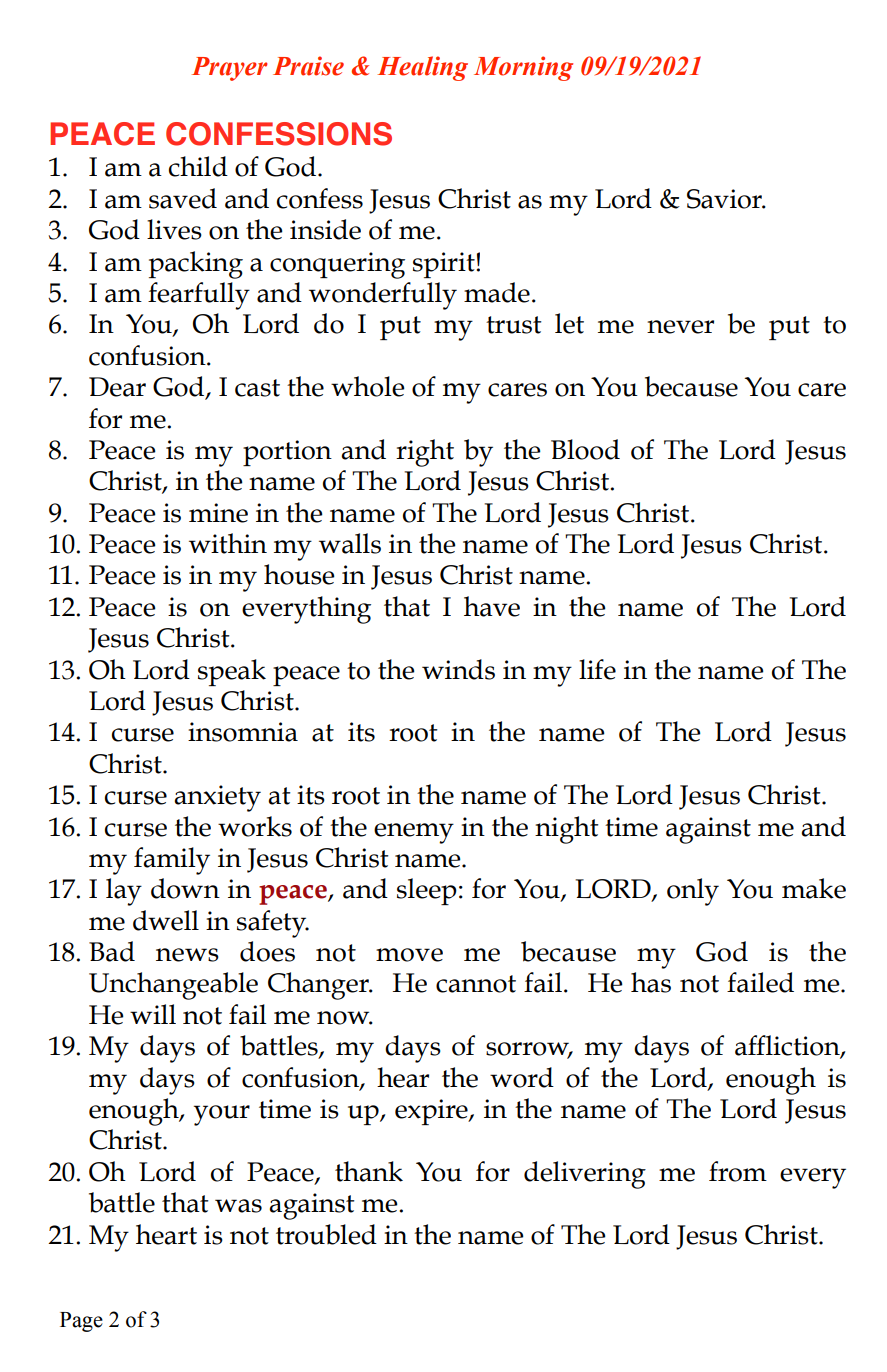 The height and width of the page is (1372, 887). What do you see at coordinates (229, 69) in the page?
I see `Prayer` at bounding box center [229, 69].
